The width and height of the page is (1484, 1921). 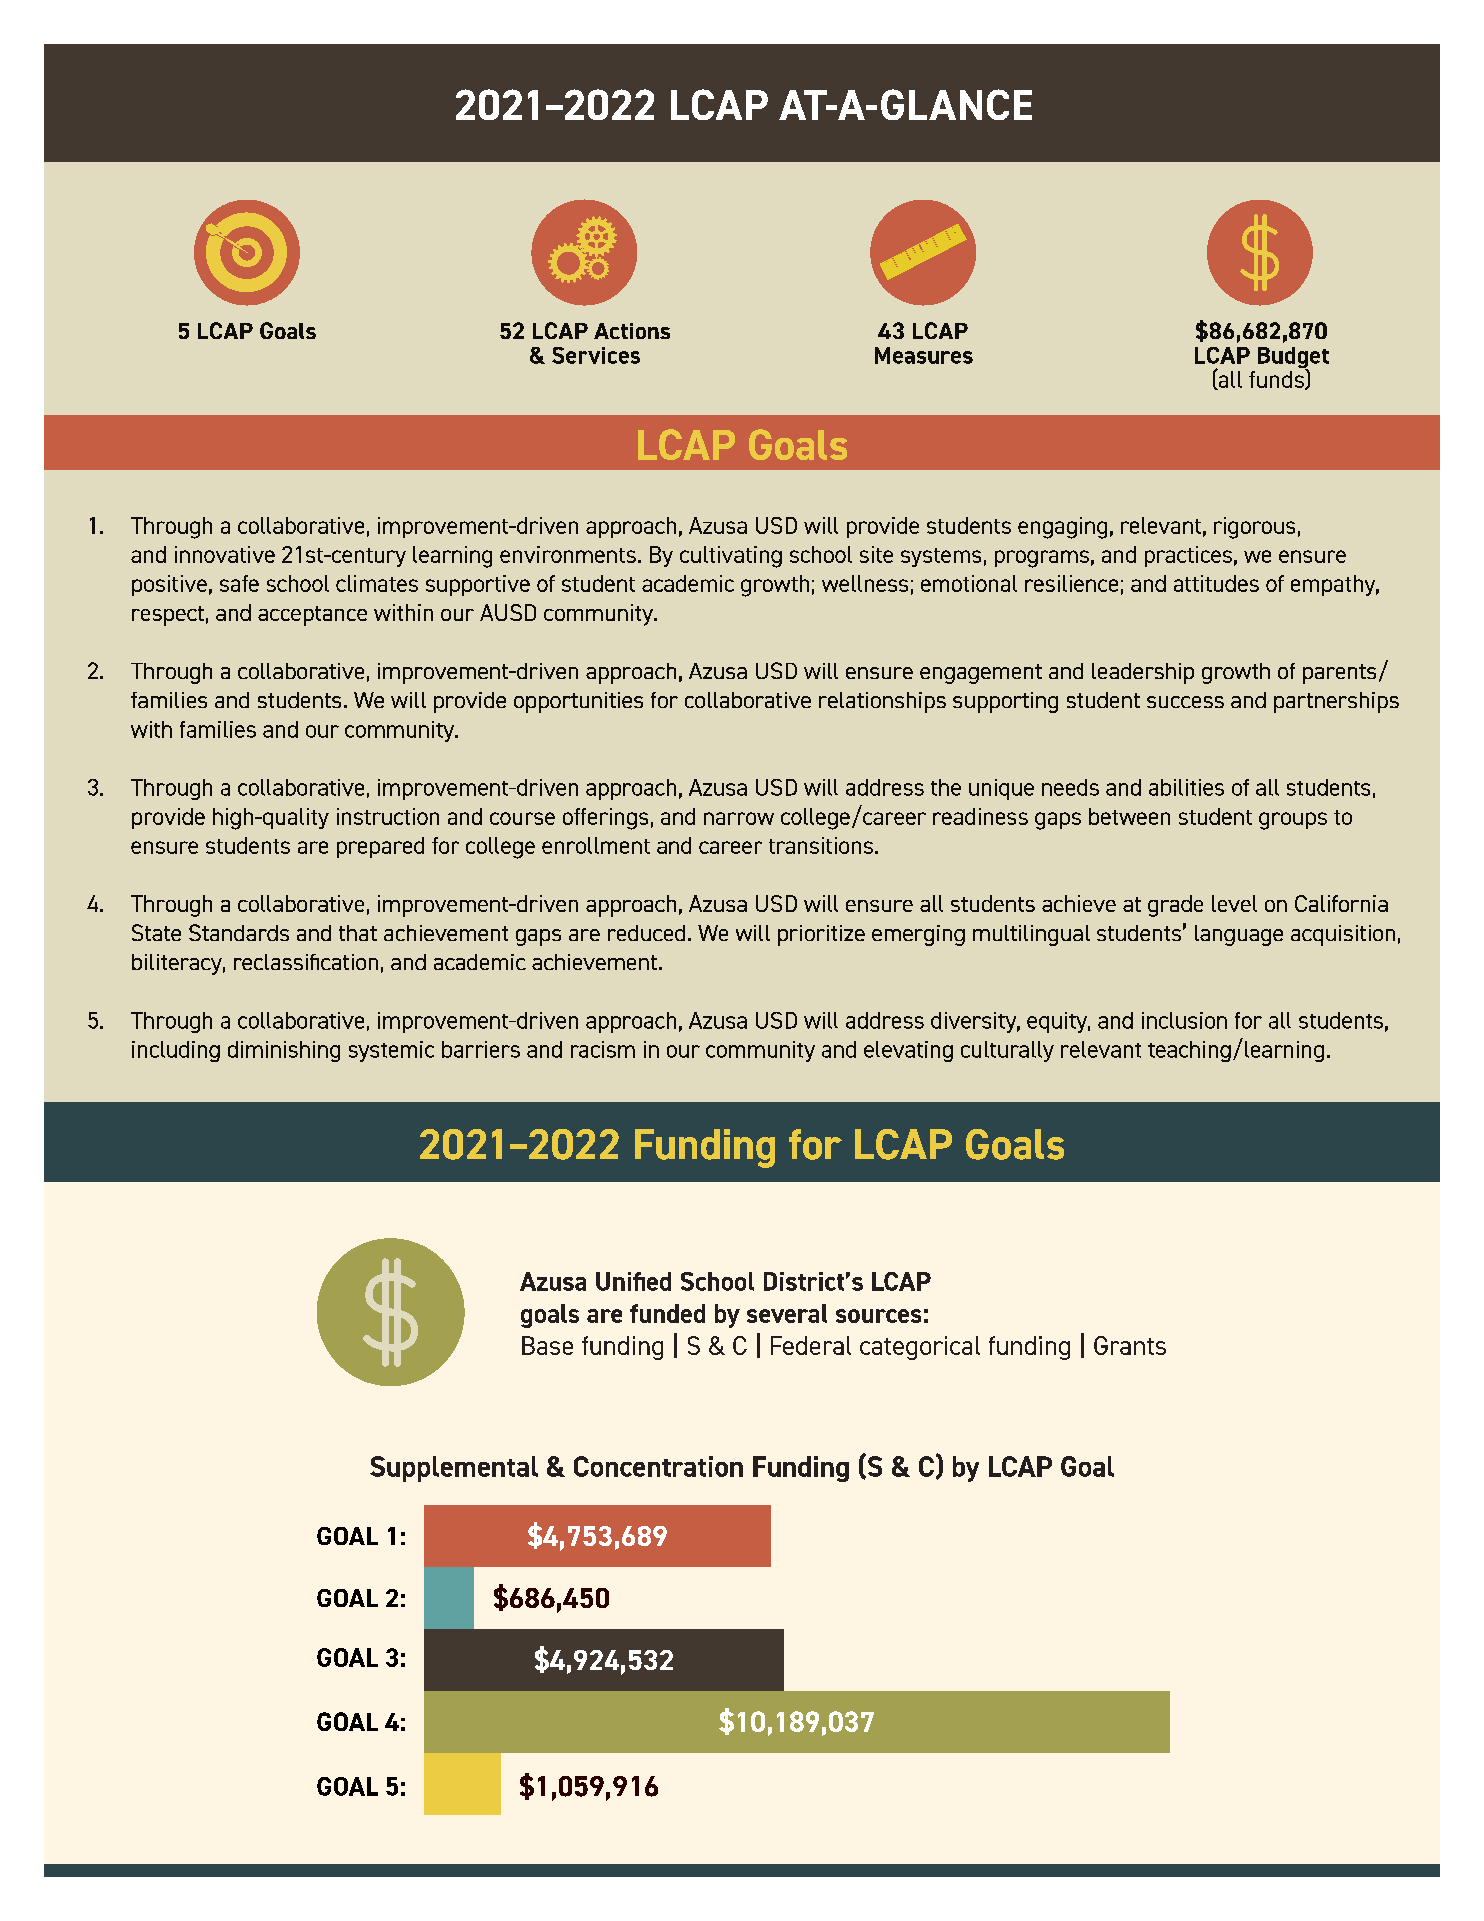 I want to click on racism, so click(x=603, y=1049).
